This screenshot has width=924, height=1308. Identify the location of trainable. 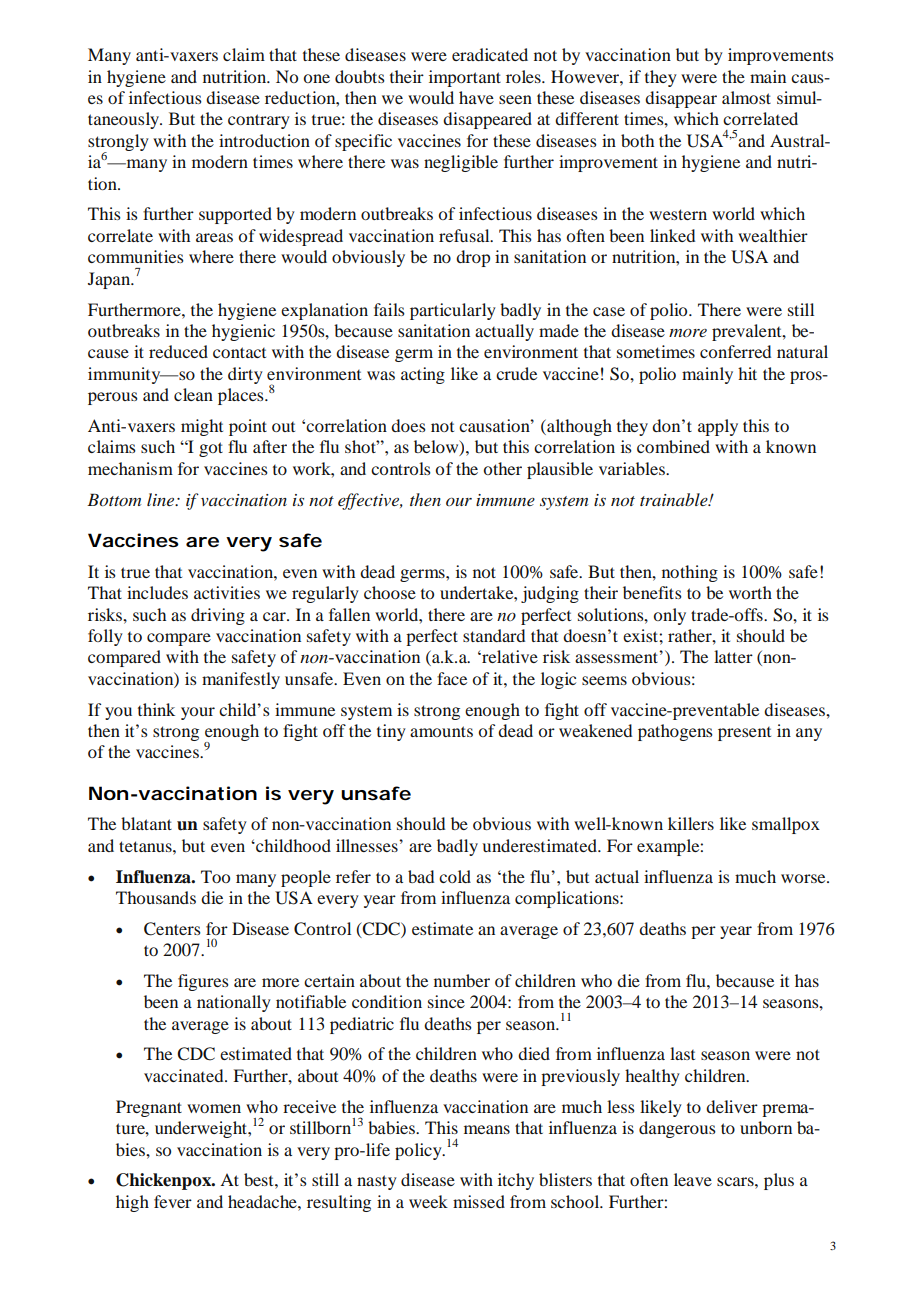
(675, 499).
